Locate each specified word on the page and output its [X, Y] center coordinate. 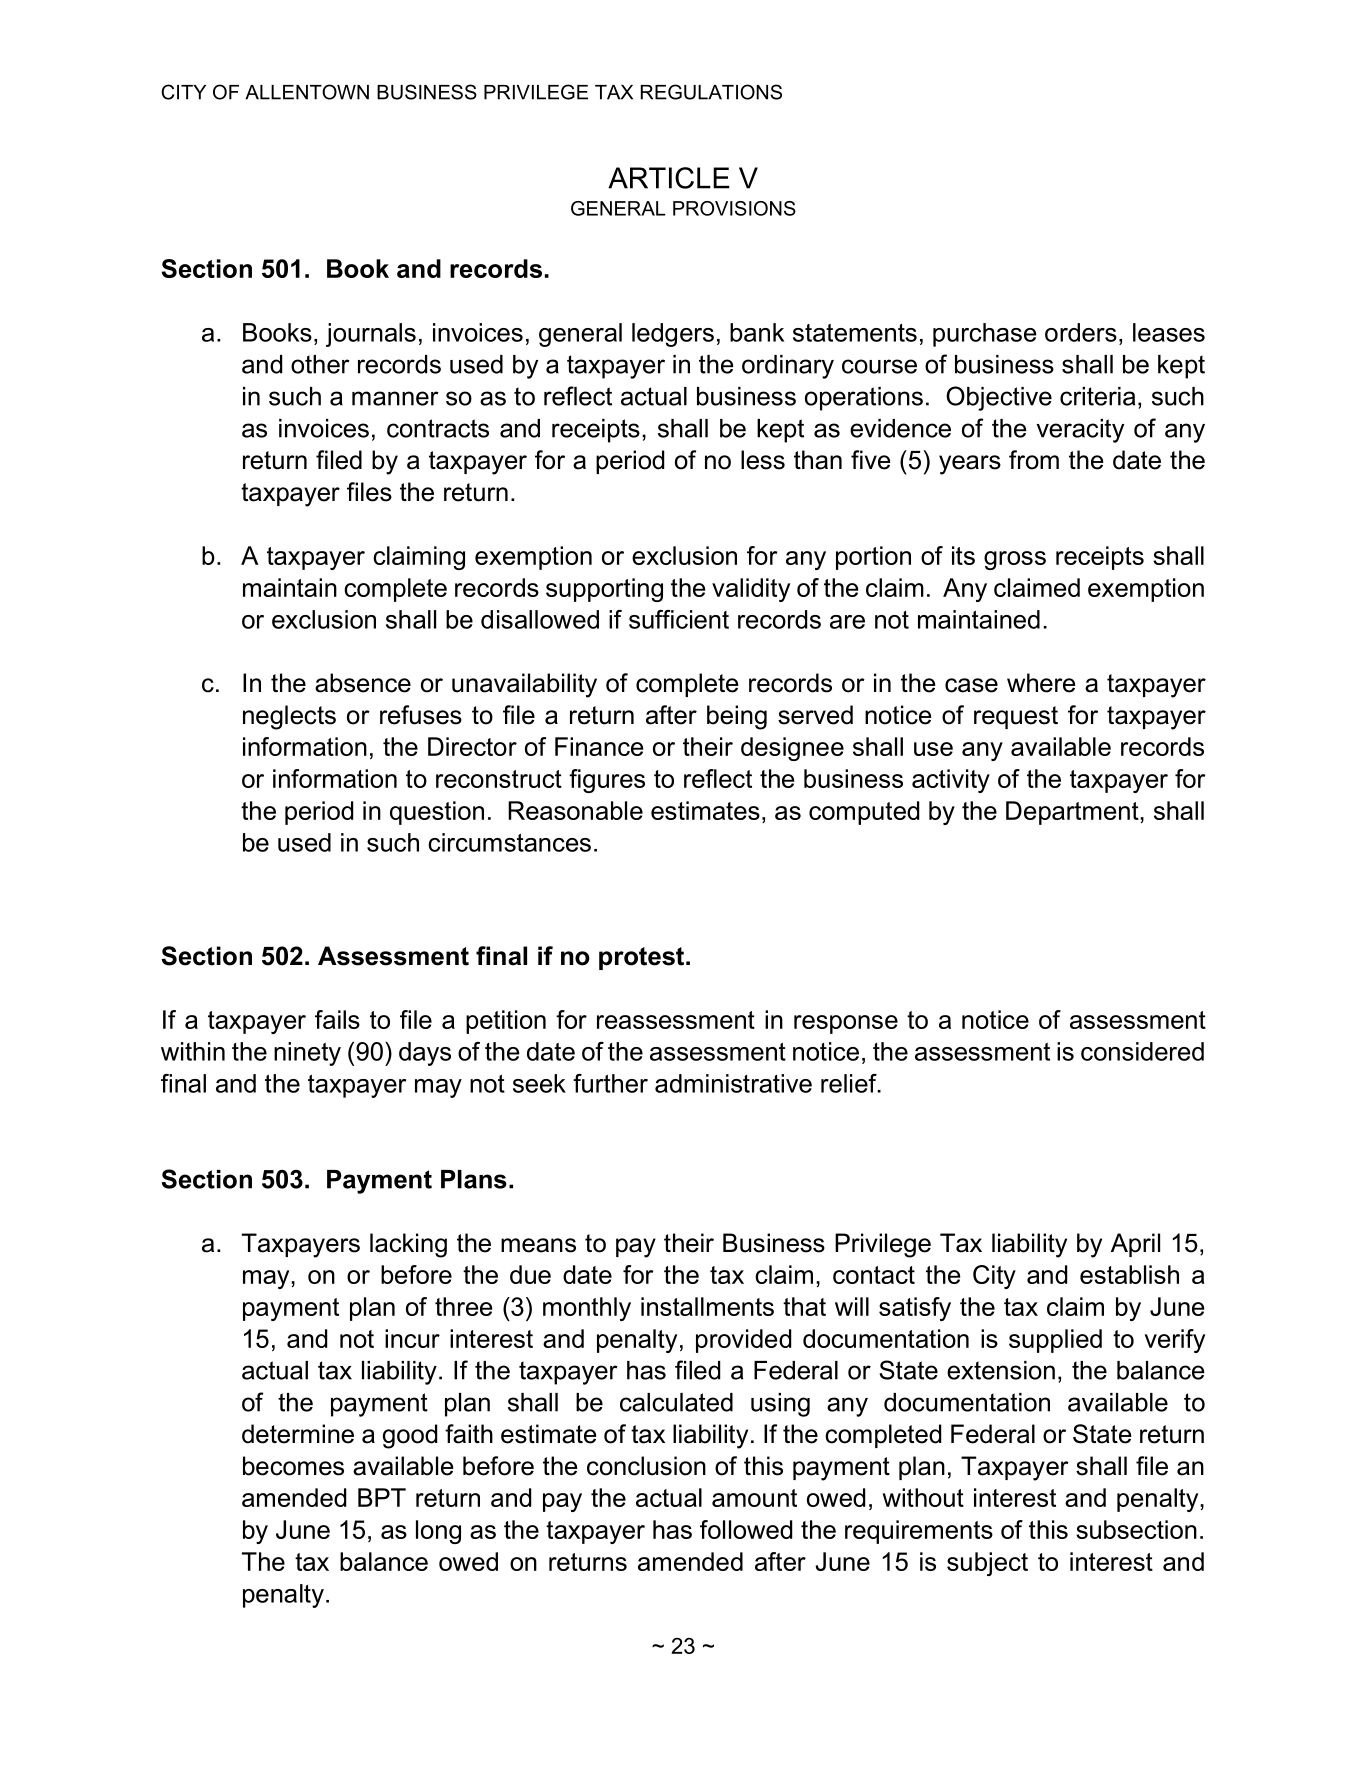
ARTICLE [669, 178]
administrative [733, 1083]
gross [1015, 560]
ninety [307, 1054]
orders [1081, 332]
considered [1142, 1051]
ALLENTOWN [307, 92]
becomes [293, 1466]
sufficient [679, 619]
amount [754, 1498]
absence [363, 683]
